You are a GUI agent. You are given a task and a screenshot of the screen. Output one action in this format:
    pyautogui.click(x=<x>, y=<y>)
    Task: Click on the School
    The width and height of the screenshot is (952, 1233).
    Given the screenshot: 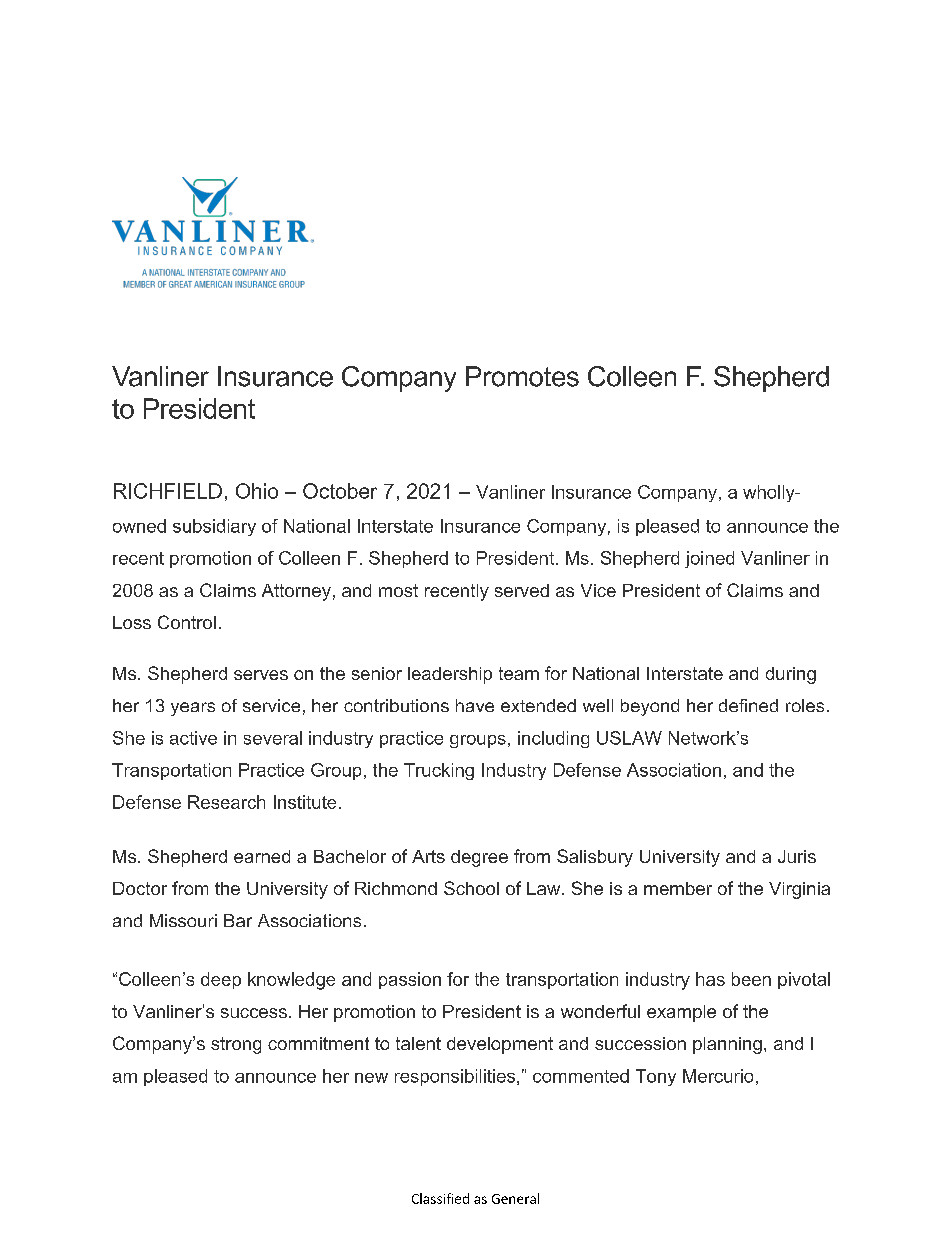 What is the action you would take?
    pyautogui.click(x=471, y=888)
